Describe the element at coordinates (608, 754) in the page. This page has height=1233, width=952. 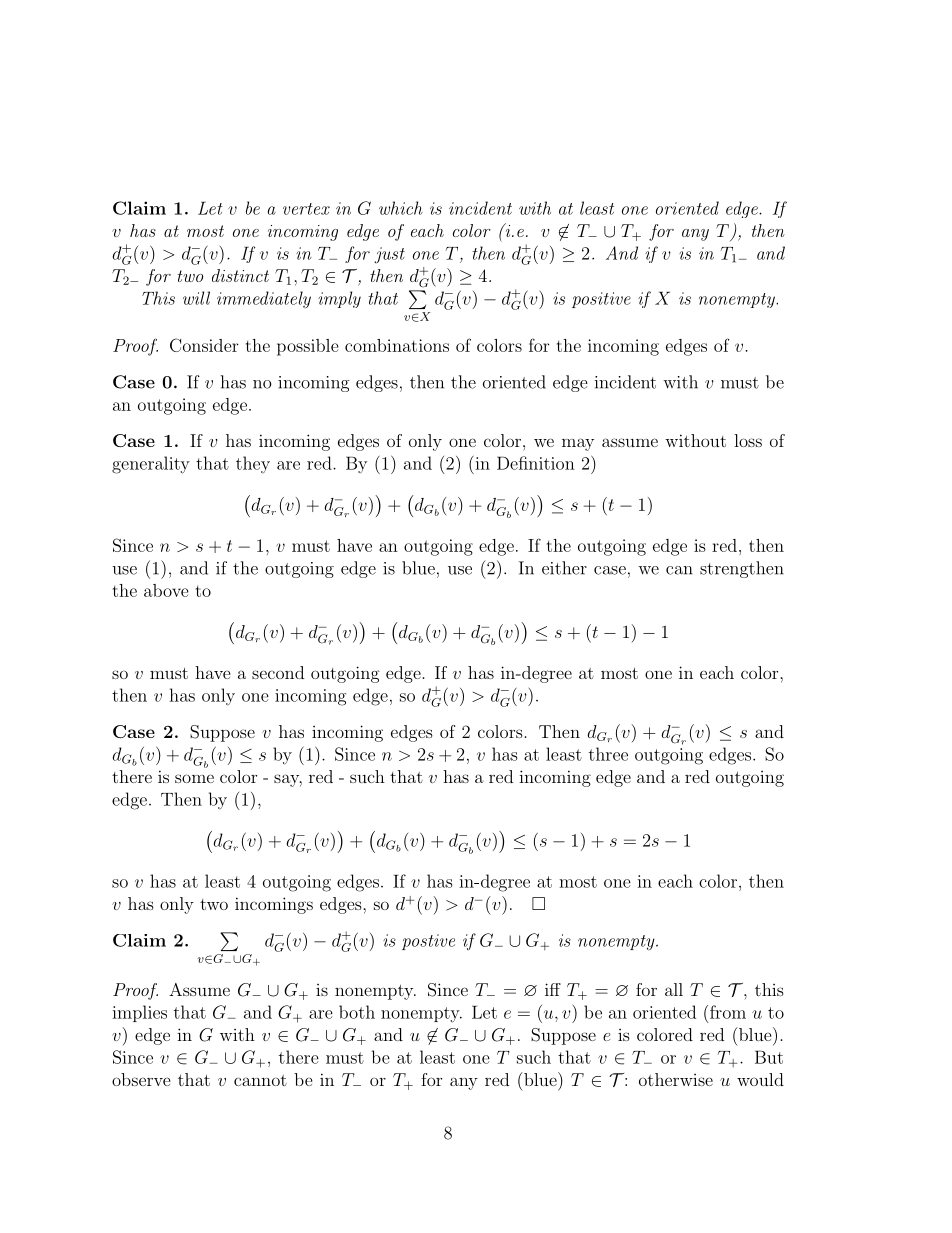
I see `three` at that location.
